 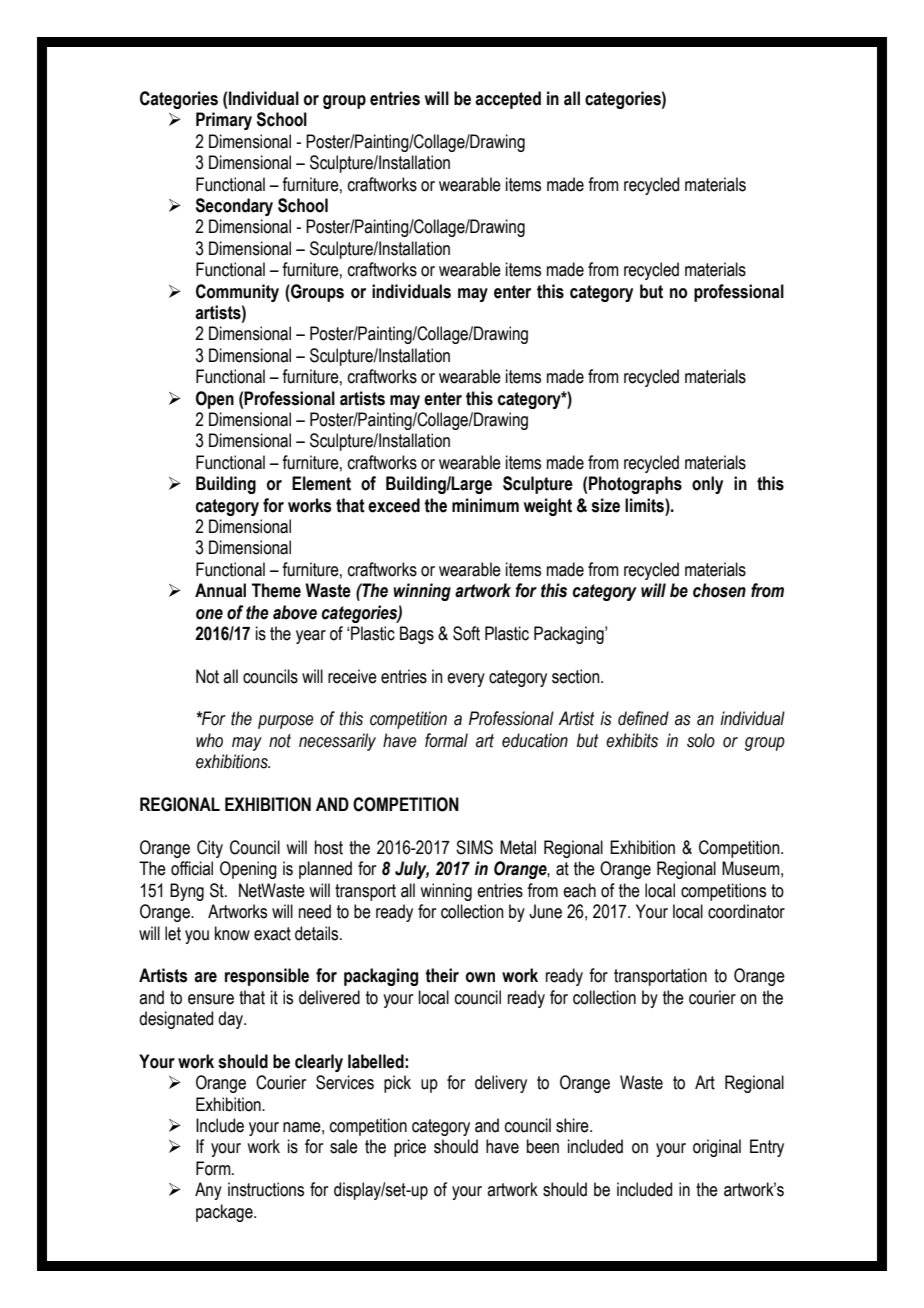 I want to click on only, so click(x=707, y=485).
